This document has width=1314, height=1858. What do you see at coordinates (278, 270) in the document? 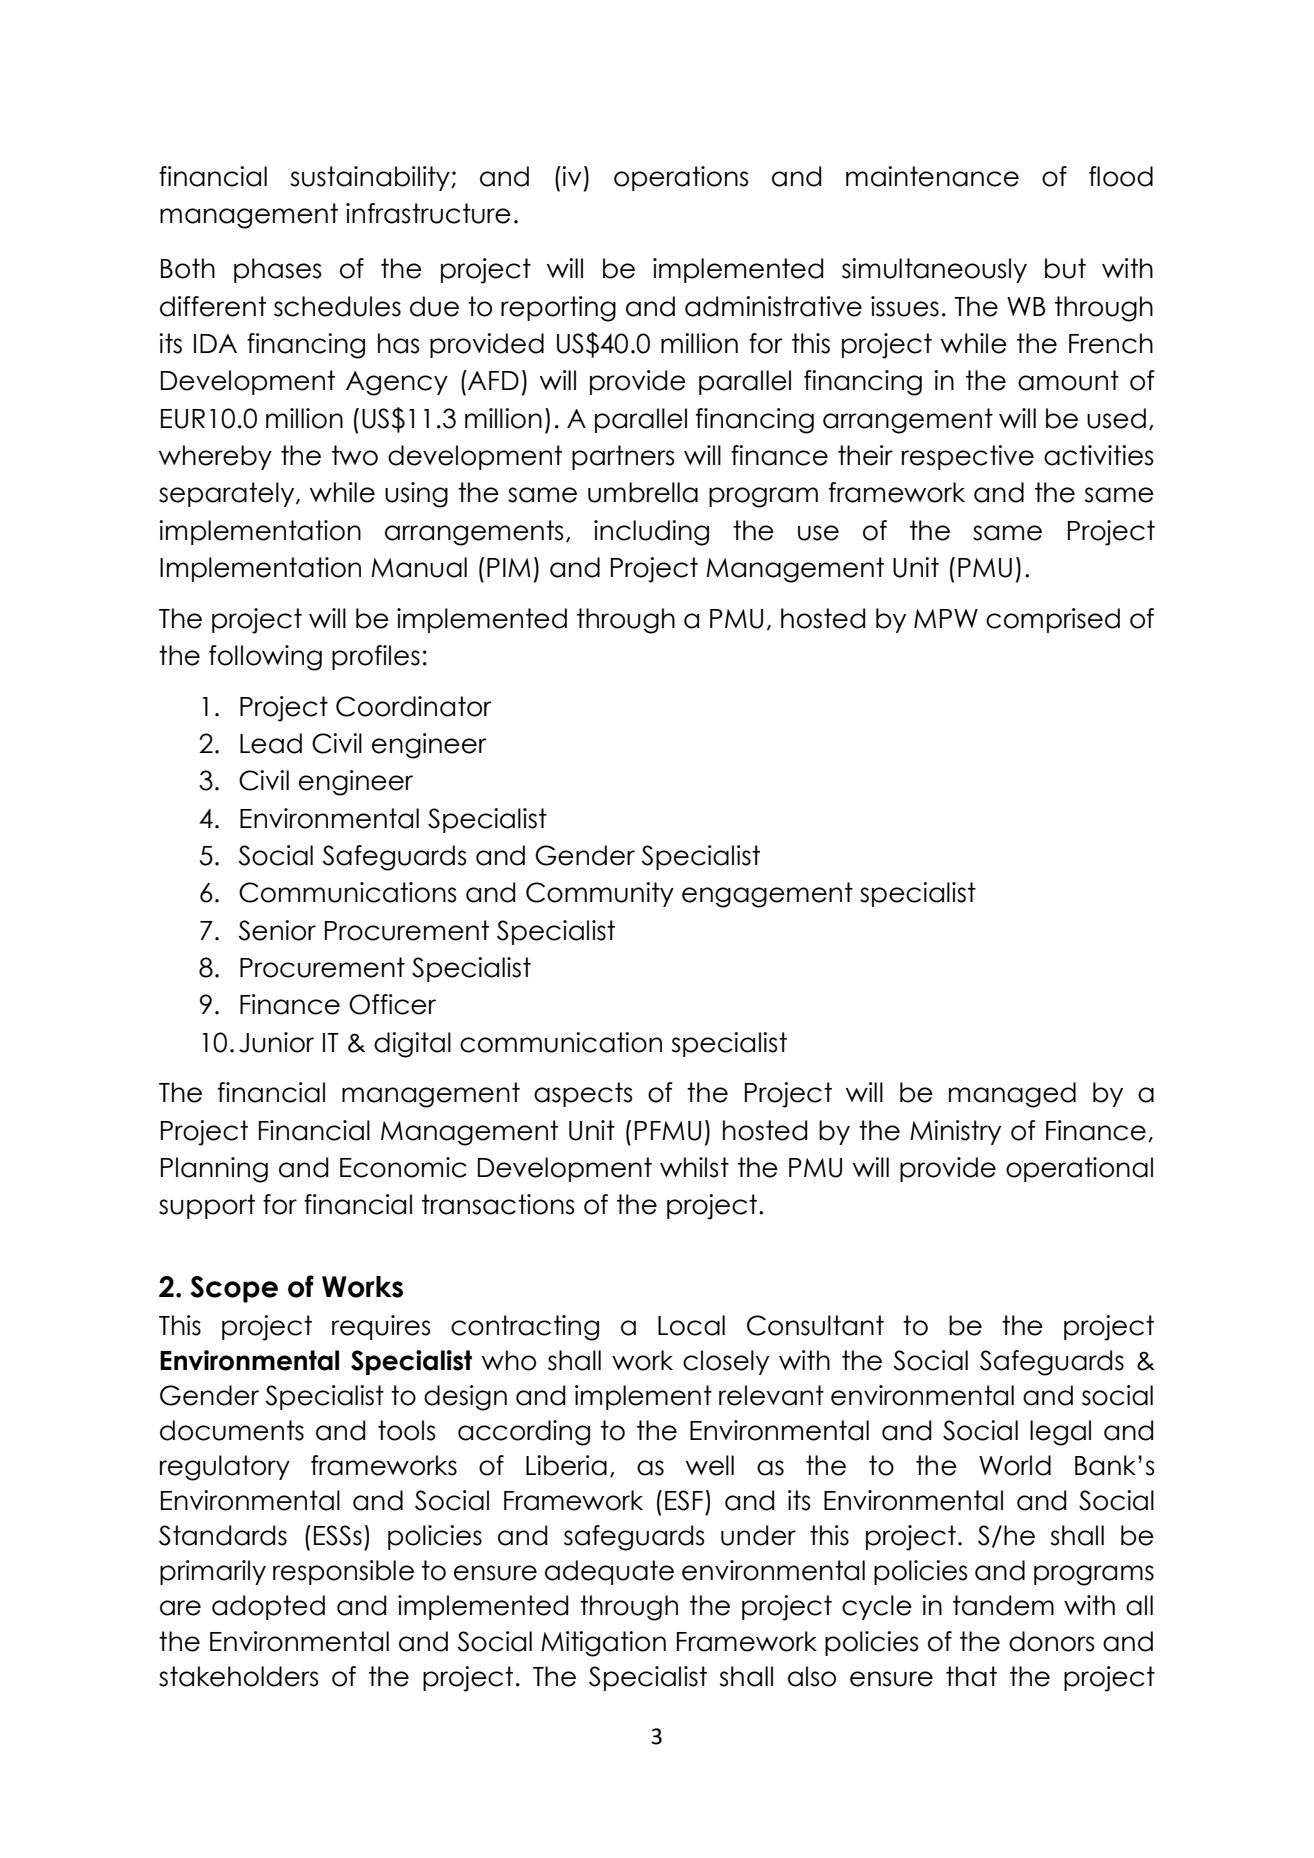
I see `phases` at bounding box center [278, 270].
